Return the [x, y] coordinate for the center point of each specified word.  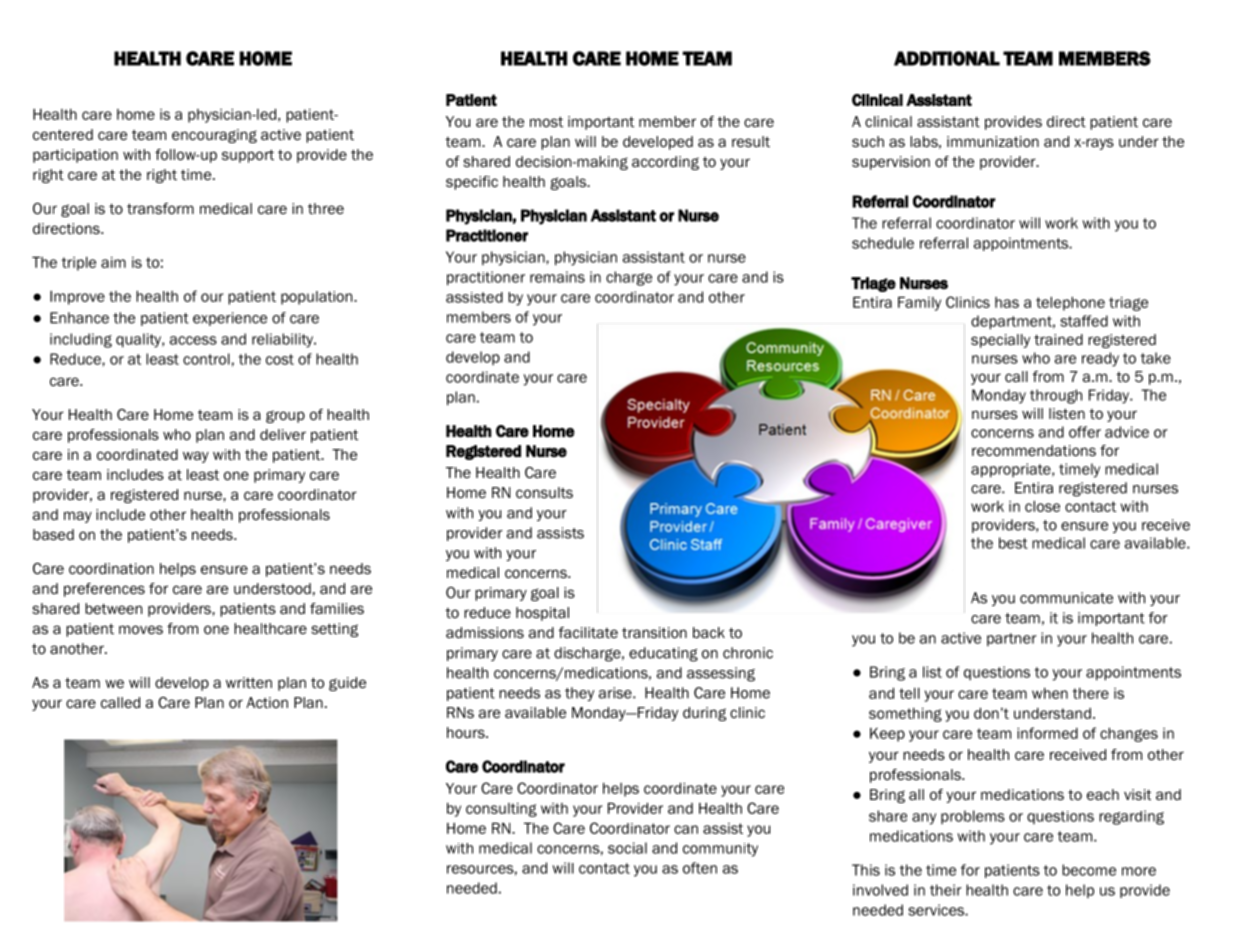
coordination [111, 569]
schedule [883, 243]
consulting [501, 810]
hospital [542, 614]
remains [557, 277]
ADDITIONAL [947, 58]
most [546, 122]
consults [544, 493]
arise [616, 693]
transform [160, 209]
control [206, 359]
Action [267, 702]
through [1056, 396]
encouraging [214, 136]
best [1013, 543]
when [1050, 693]
